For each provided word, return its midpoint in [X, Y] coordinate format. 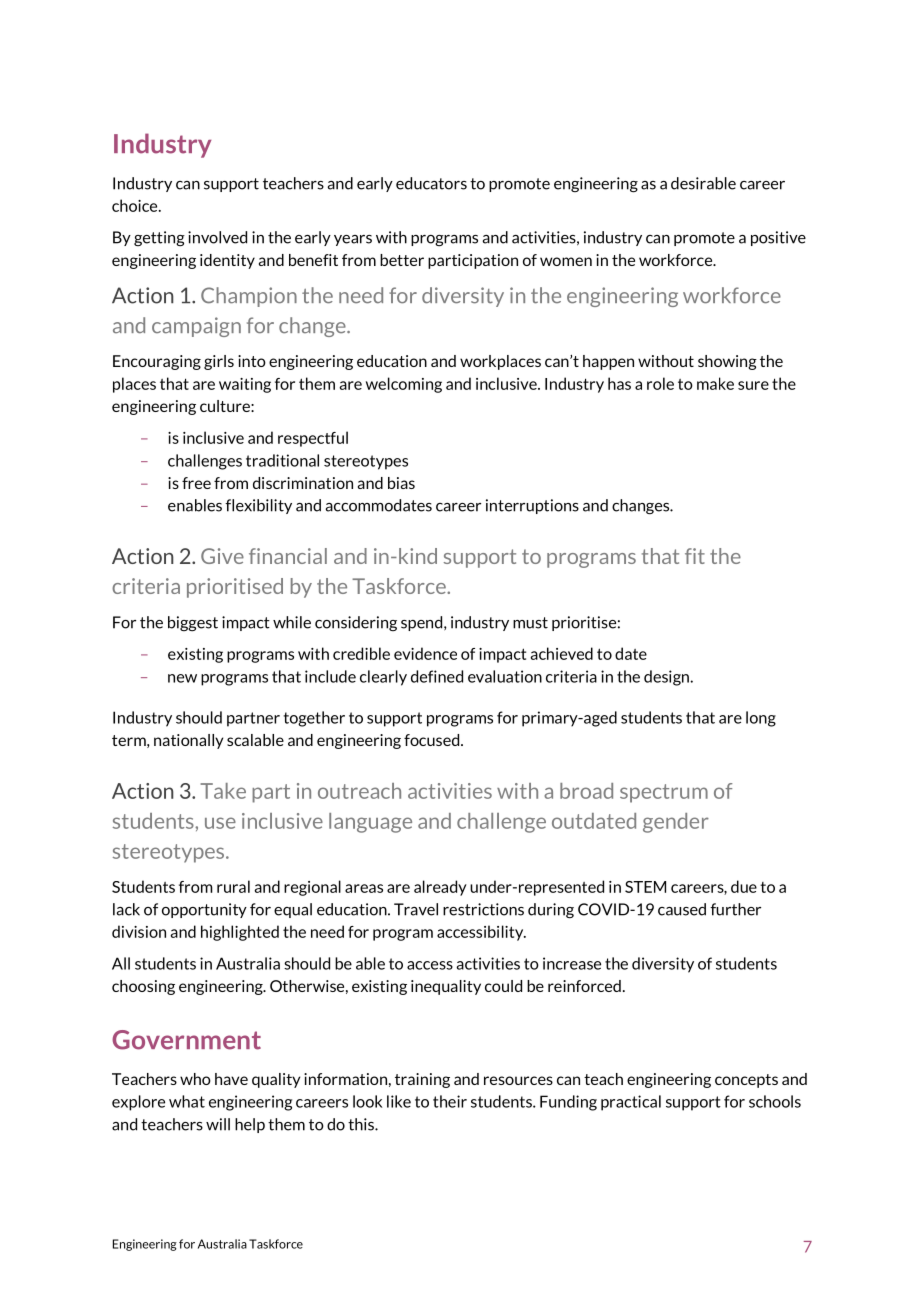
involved [217, 237]
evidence [425, 653]
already [440, 888]
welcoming [404, 385]
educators [431, 183]
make [715, 383]
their [450, 1101]
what [187, 1101]
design [667, 678]
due [744, 886]
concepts [746, 1081]
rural [233, 886]
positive [778, 238]
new [182, 678]
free [196, 483]
